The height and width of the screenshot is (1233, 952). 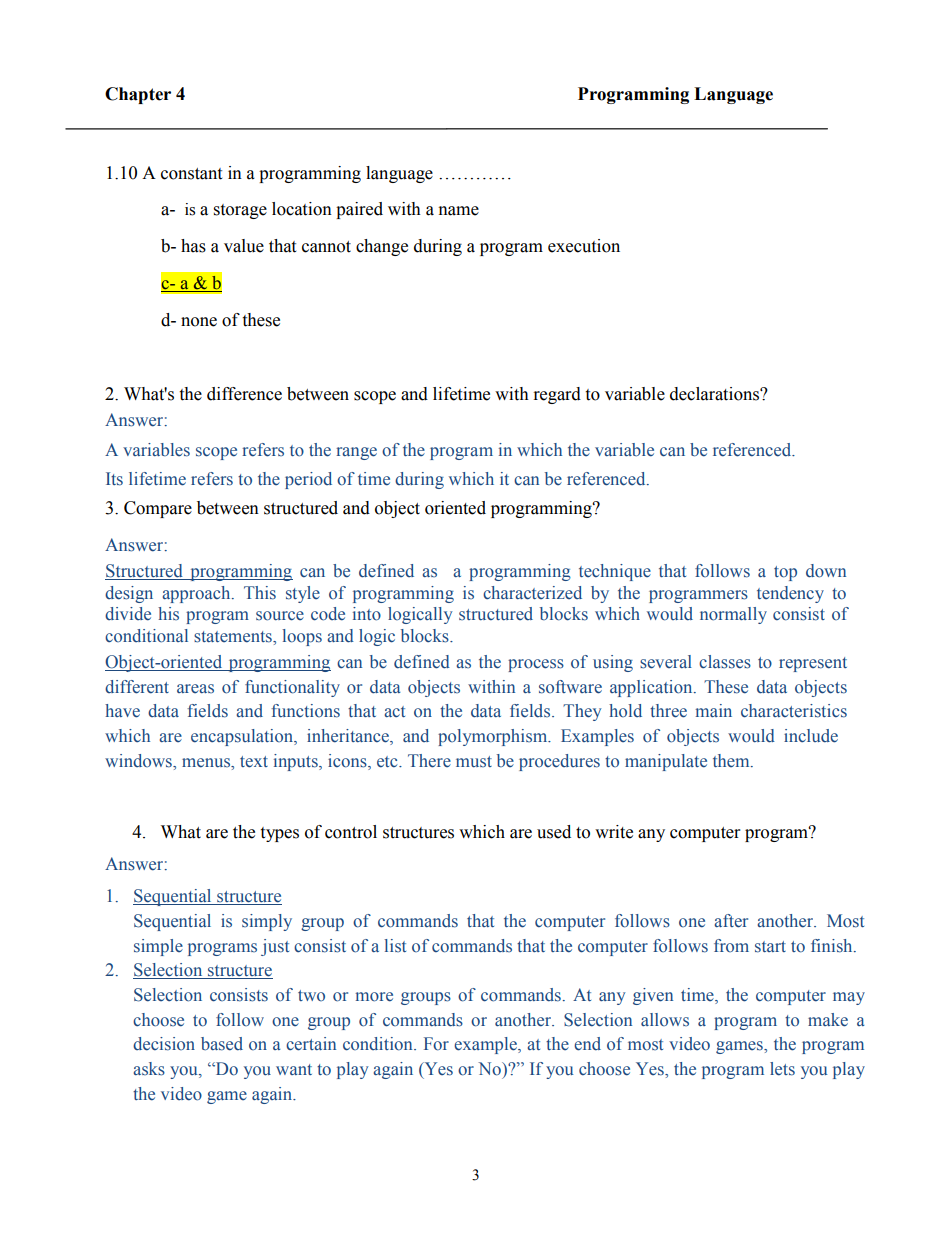 What do you see at coordinates (222, 1044) in the screenshot?
I see `based` at bounding box center [222, 1044].
